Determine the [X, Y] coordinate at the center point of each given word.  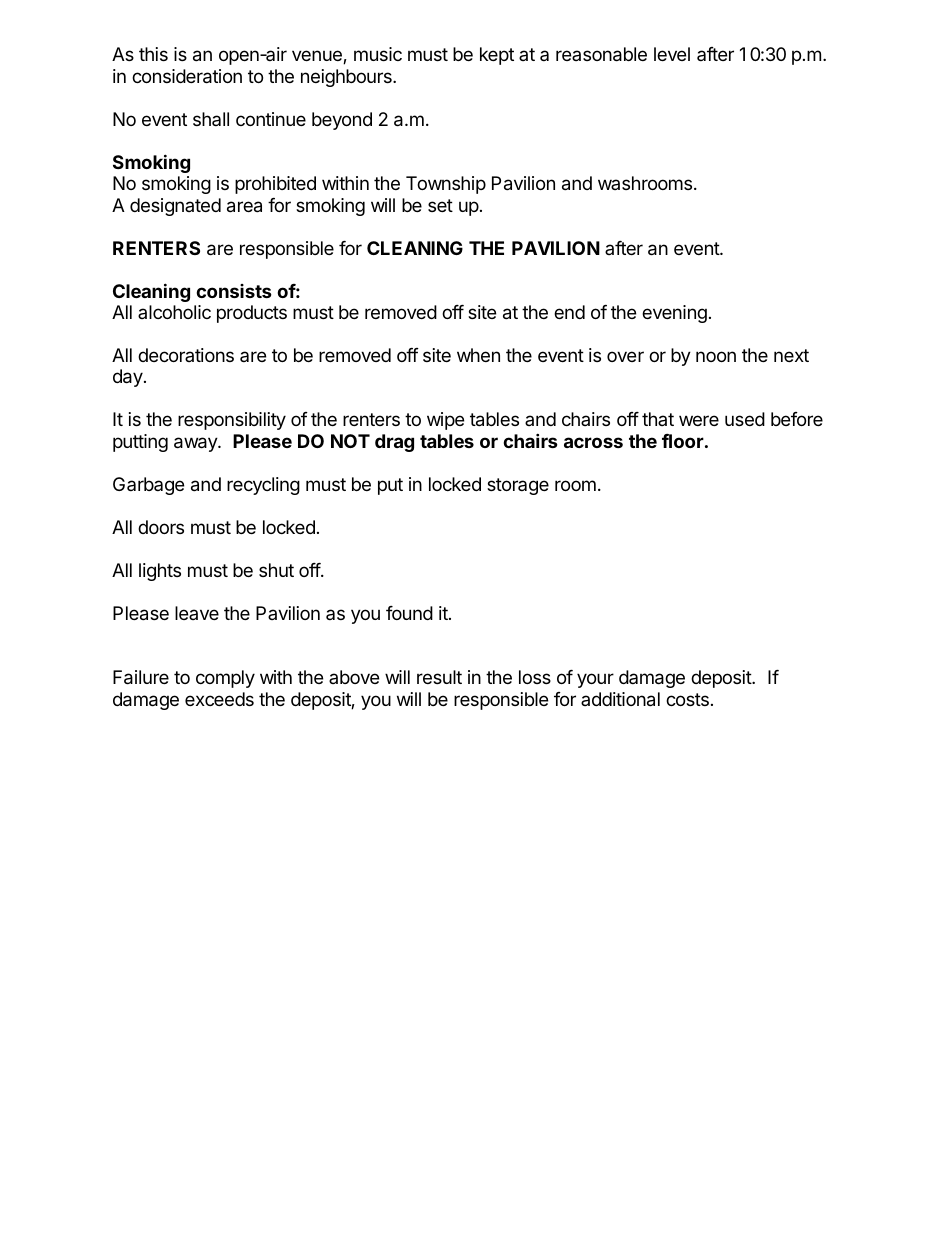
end [569, 312]
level [672, 54]
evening [674, 314]
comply [225, 679]
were [699, 420]
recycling [263, 486]
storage [518, 486]
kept [497, 56]
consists [234, 291]
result [439, 677]
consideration [187, 76]
